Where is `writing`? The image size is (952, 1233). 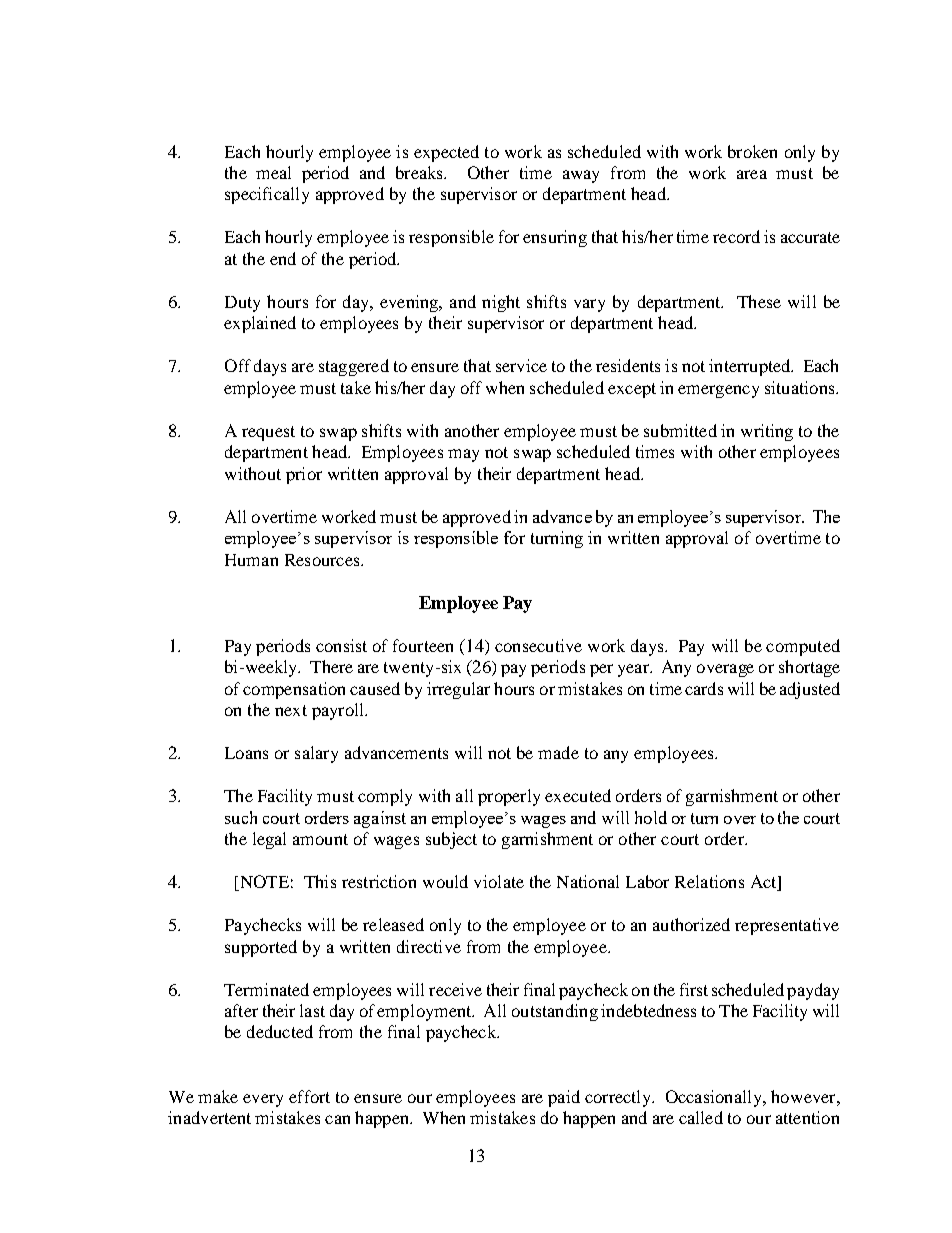
writing is located at coordinates (767, 432).
